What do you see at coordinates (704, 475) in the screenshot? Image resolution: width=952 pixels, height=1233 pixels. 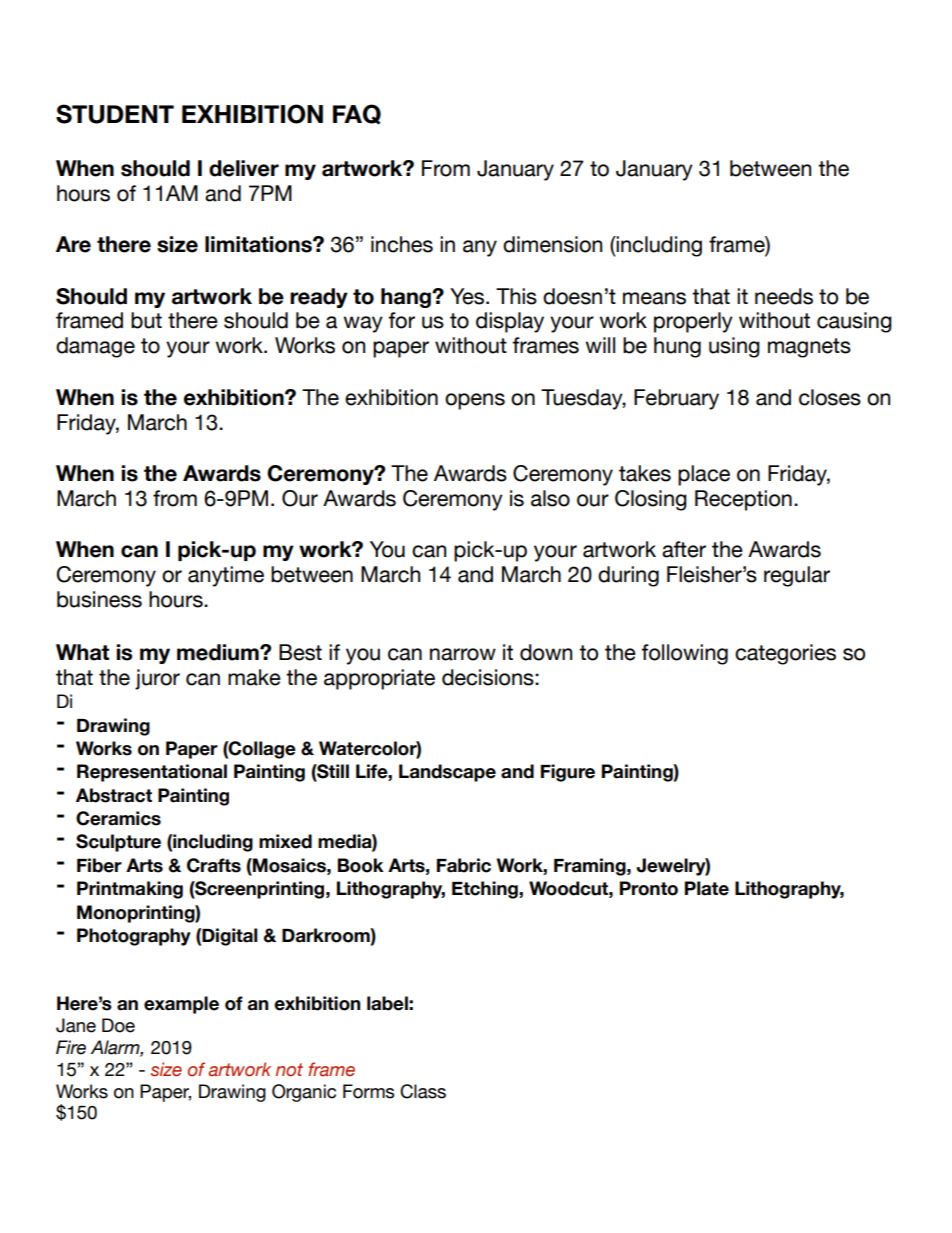 I see `place` at bounding box center [704, 475].
